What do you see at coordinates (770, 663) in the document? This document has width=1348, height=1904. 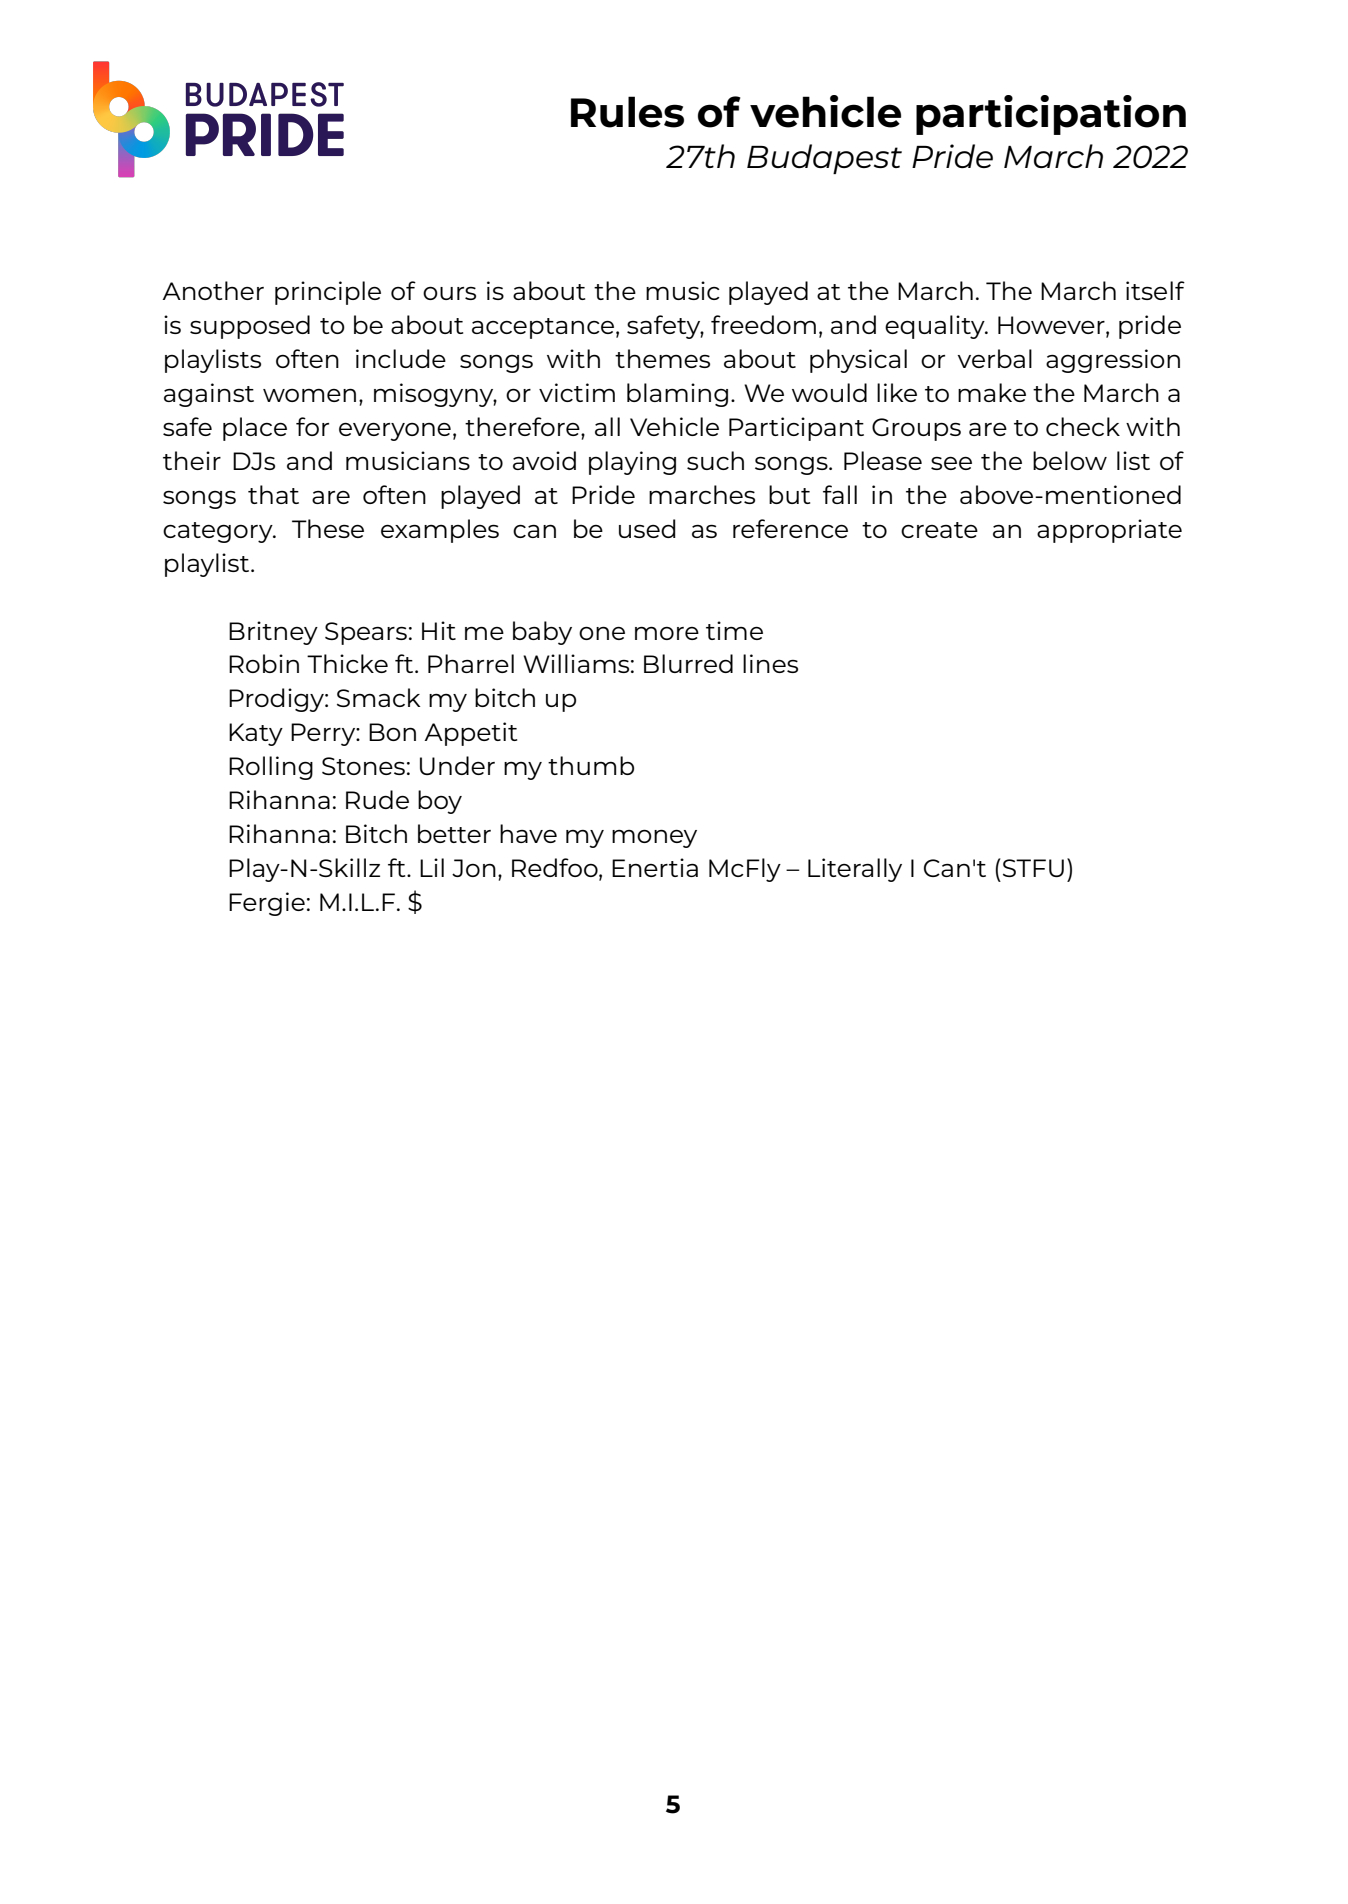 I see `lines` at bounding box center [770, 663].
